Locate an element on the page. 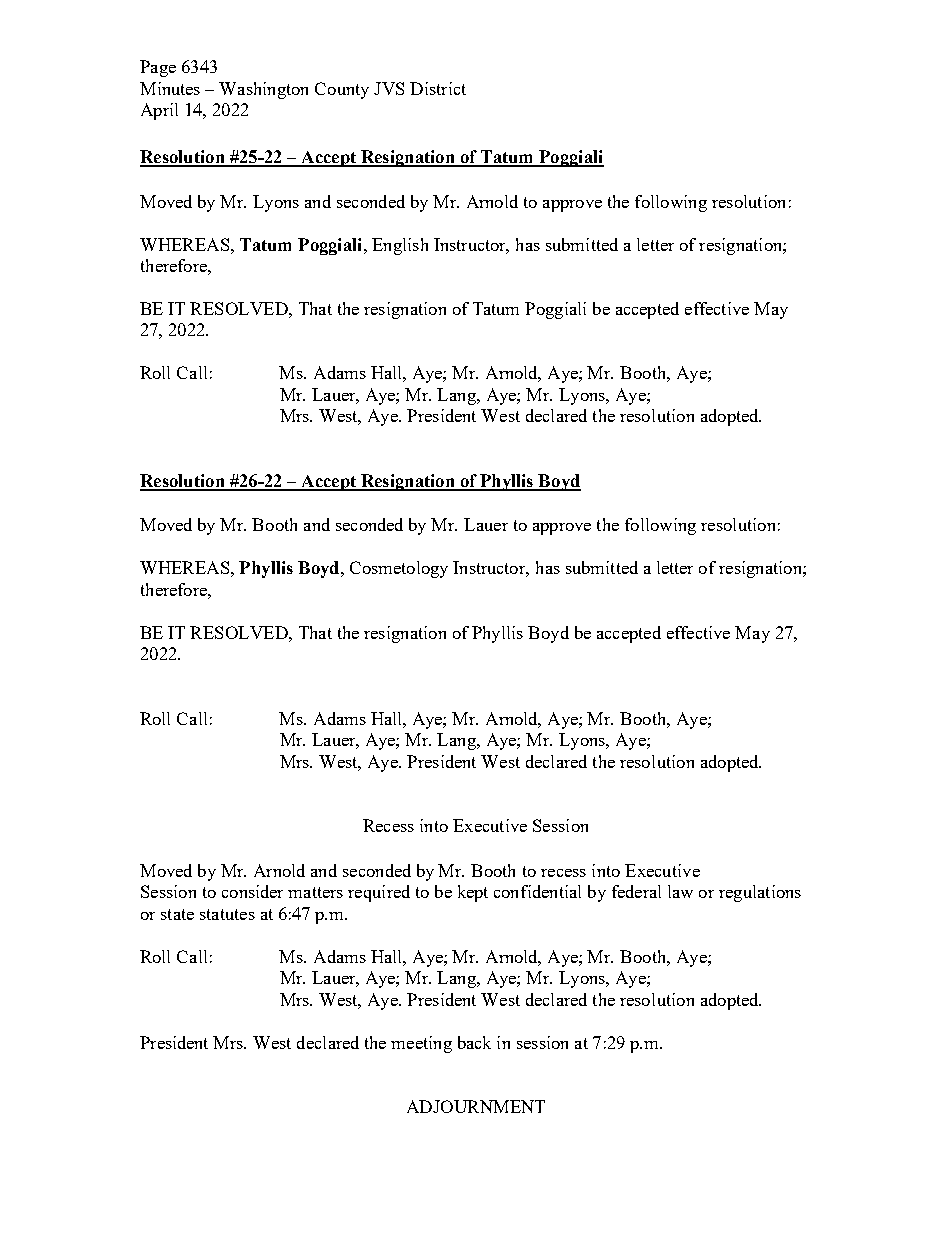  Cosmetology is located at coordinates (399, 569).
